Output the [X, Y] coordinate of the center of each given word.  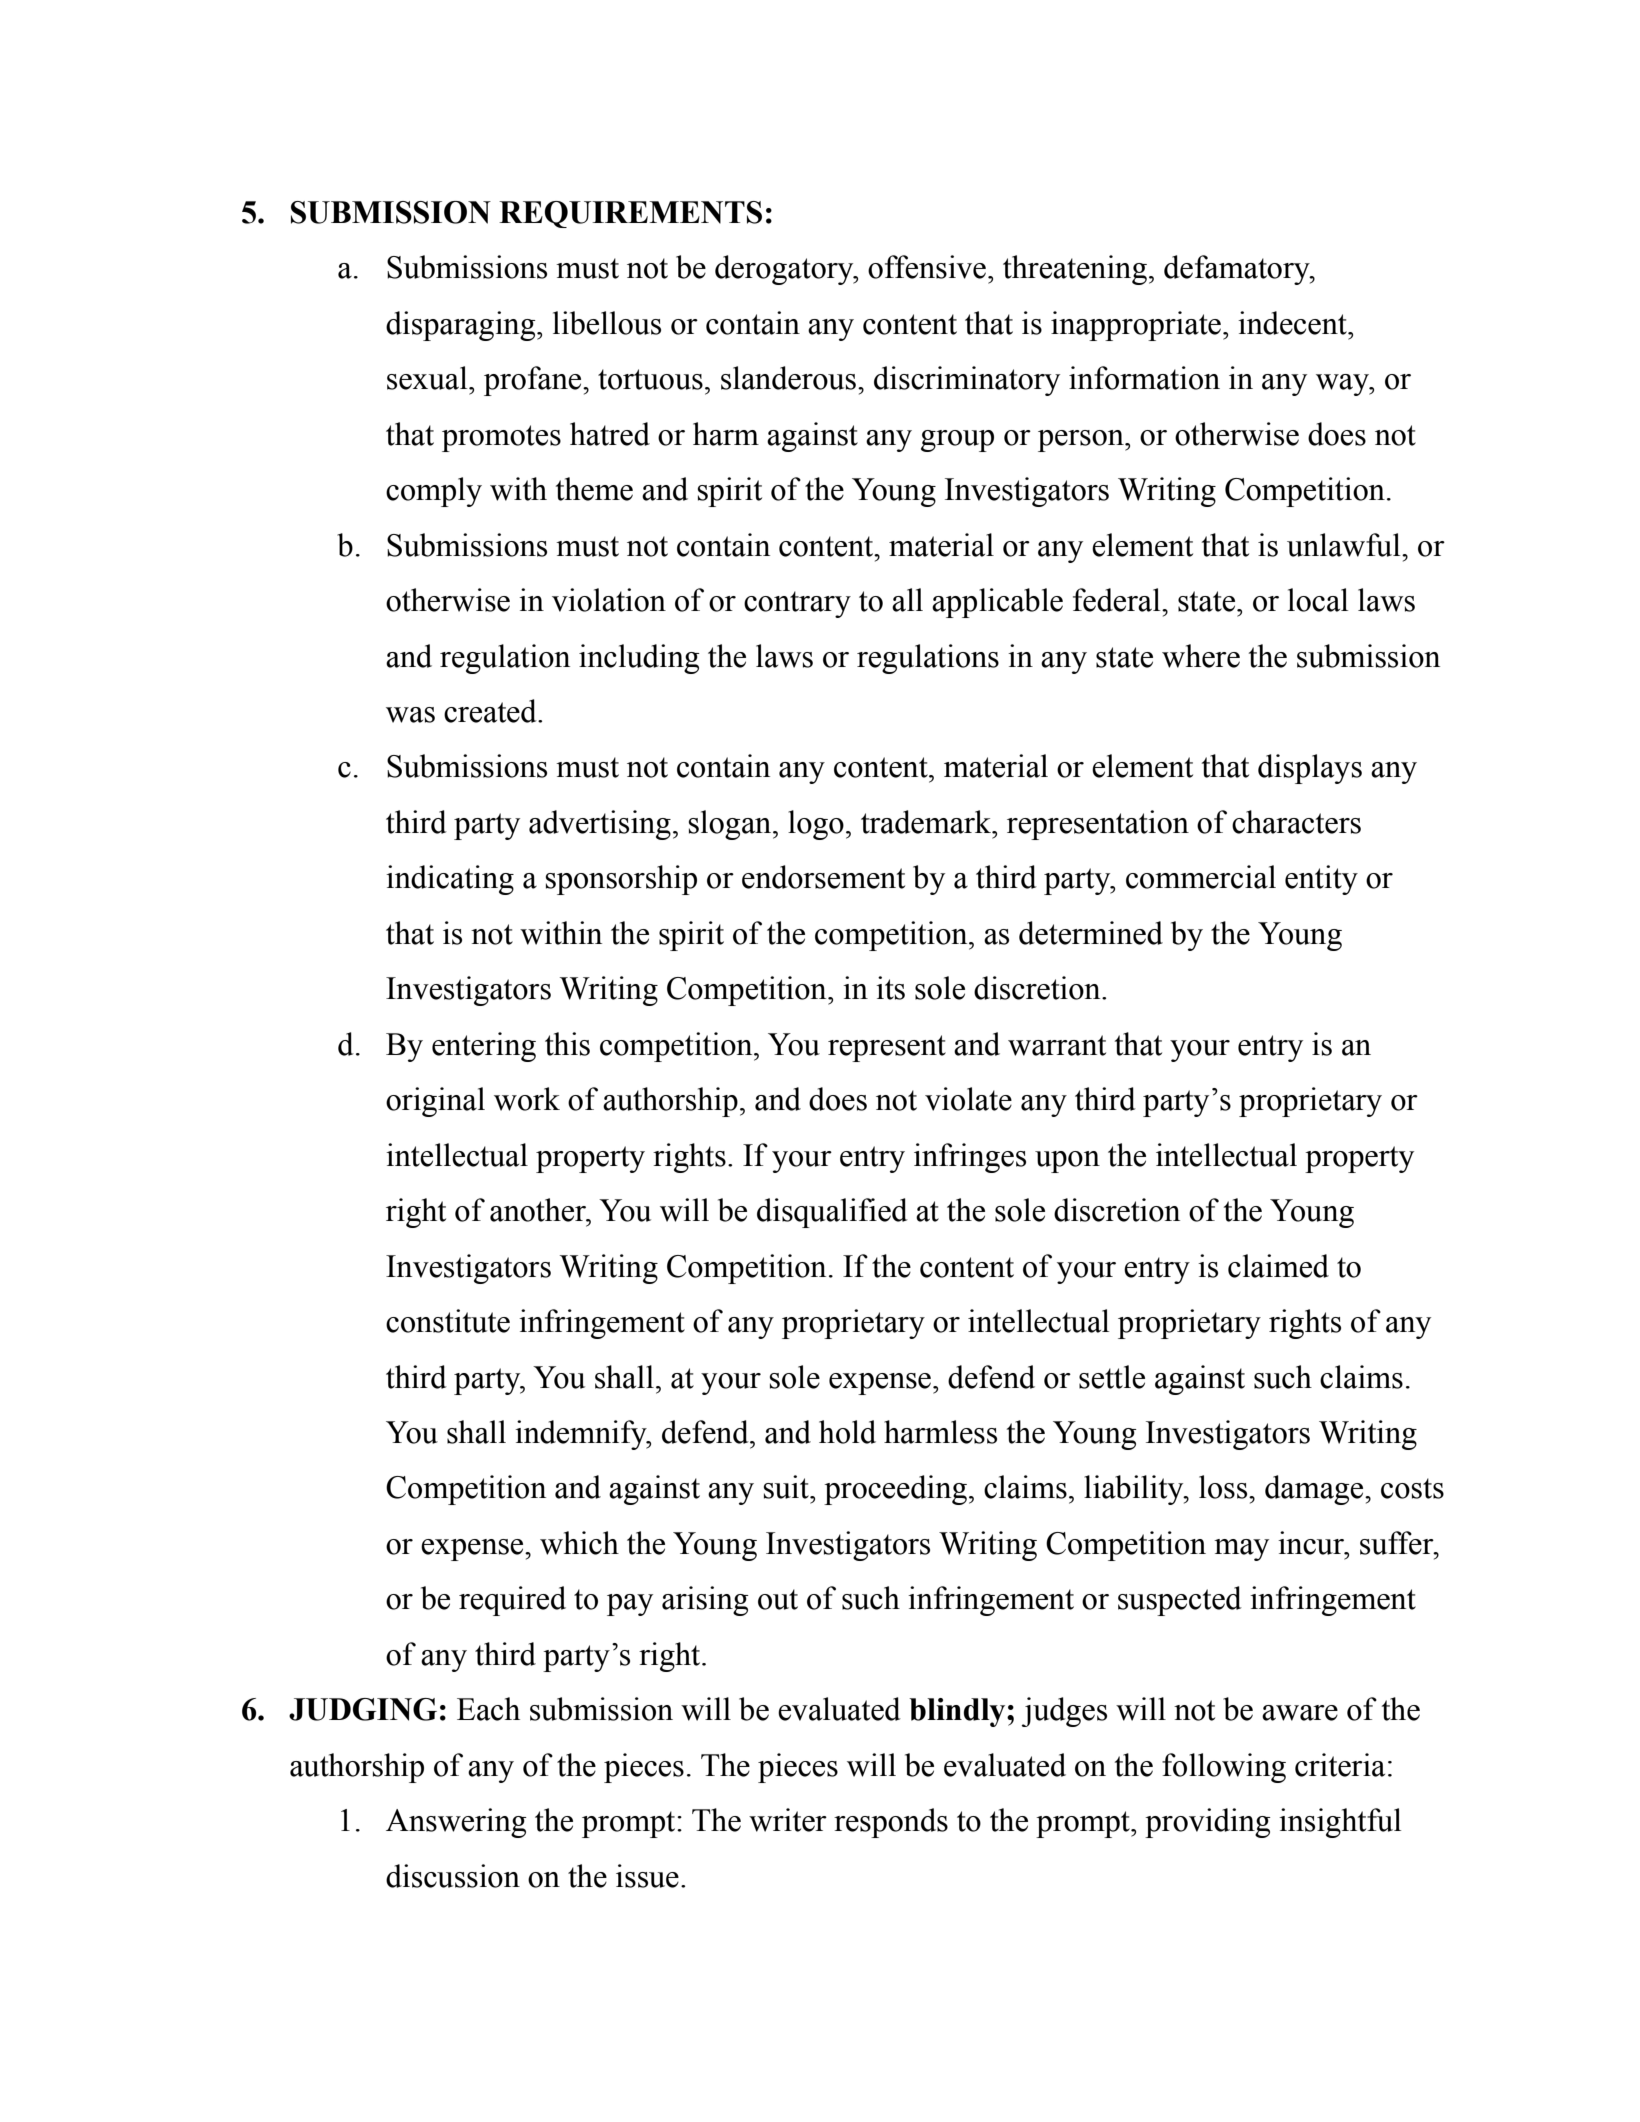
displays [1310, 769]
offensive [928, 267]
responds [891, 1823]
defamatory [1238, 270]
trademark [927, 822]
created [491, 711]
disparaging [462, 326]
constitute [448, 1321]
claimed [1278, 1266]
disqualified [832, 1213]
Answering [456, 1823]
